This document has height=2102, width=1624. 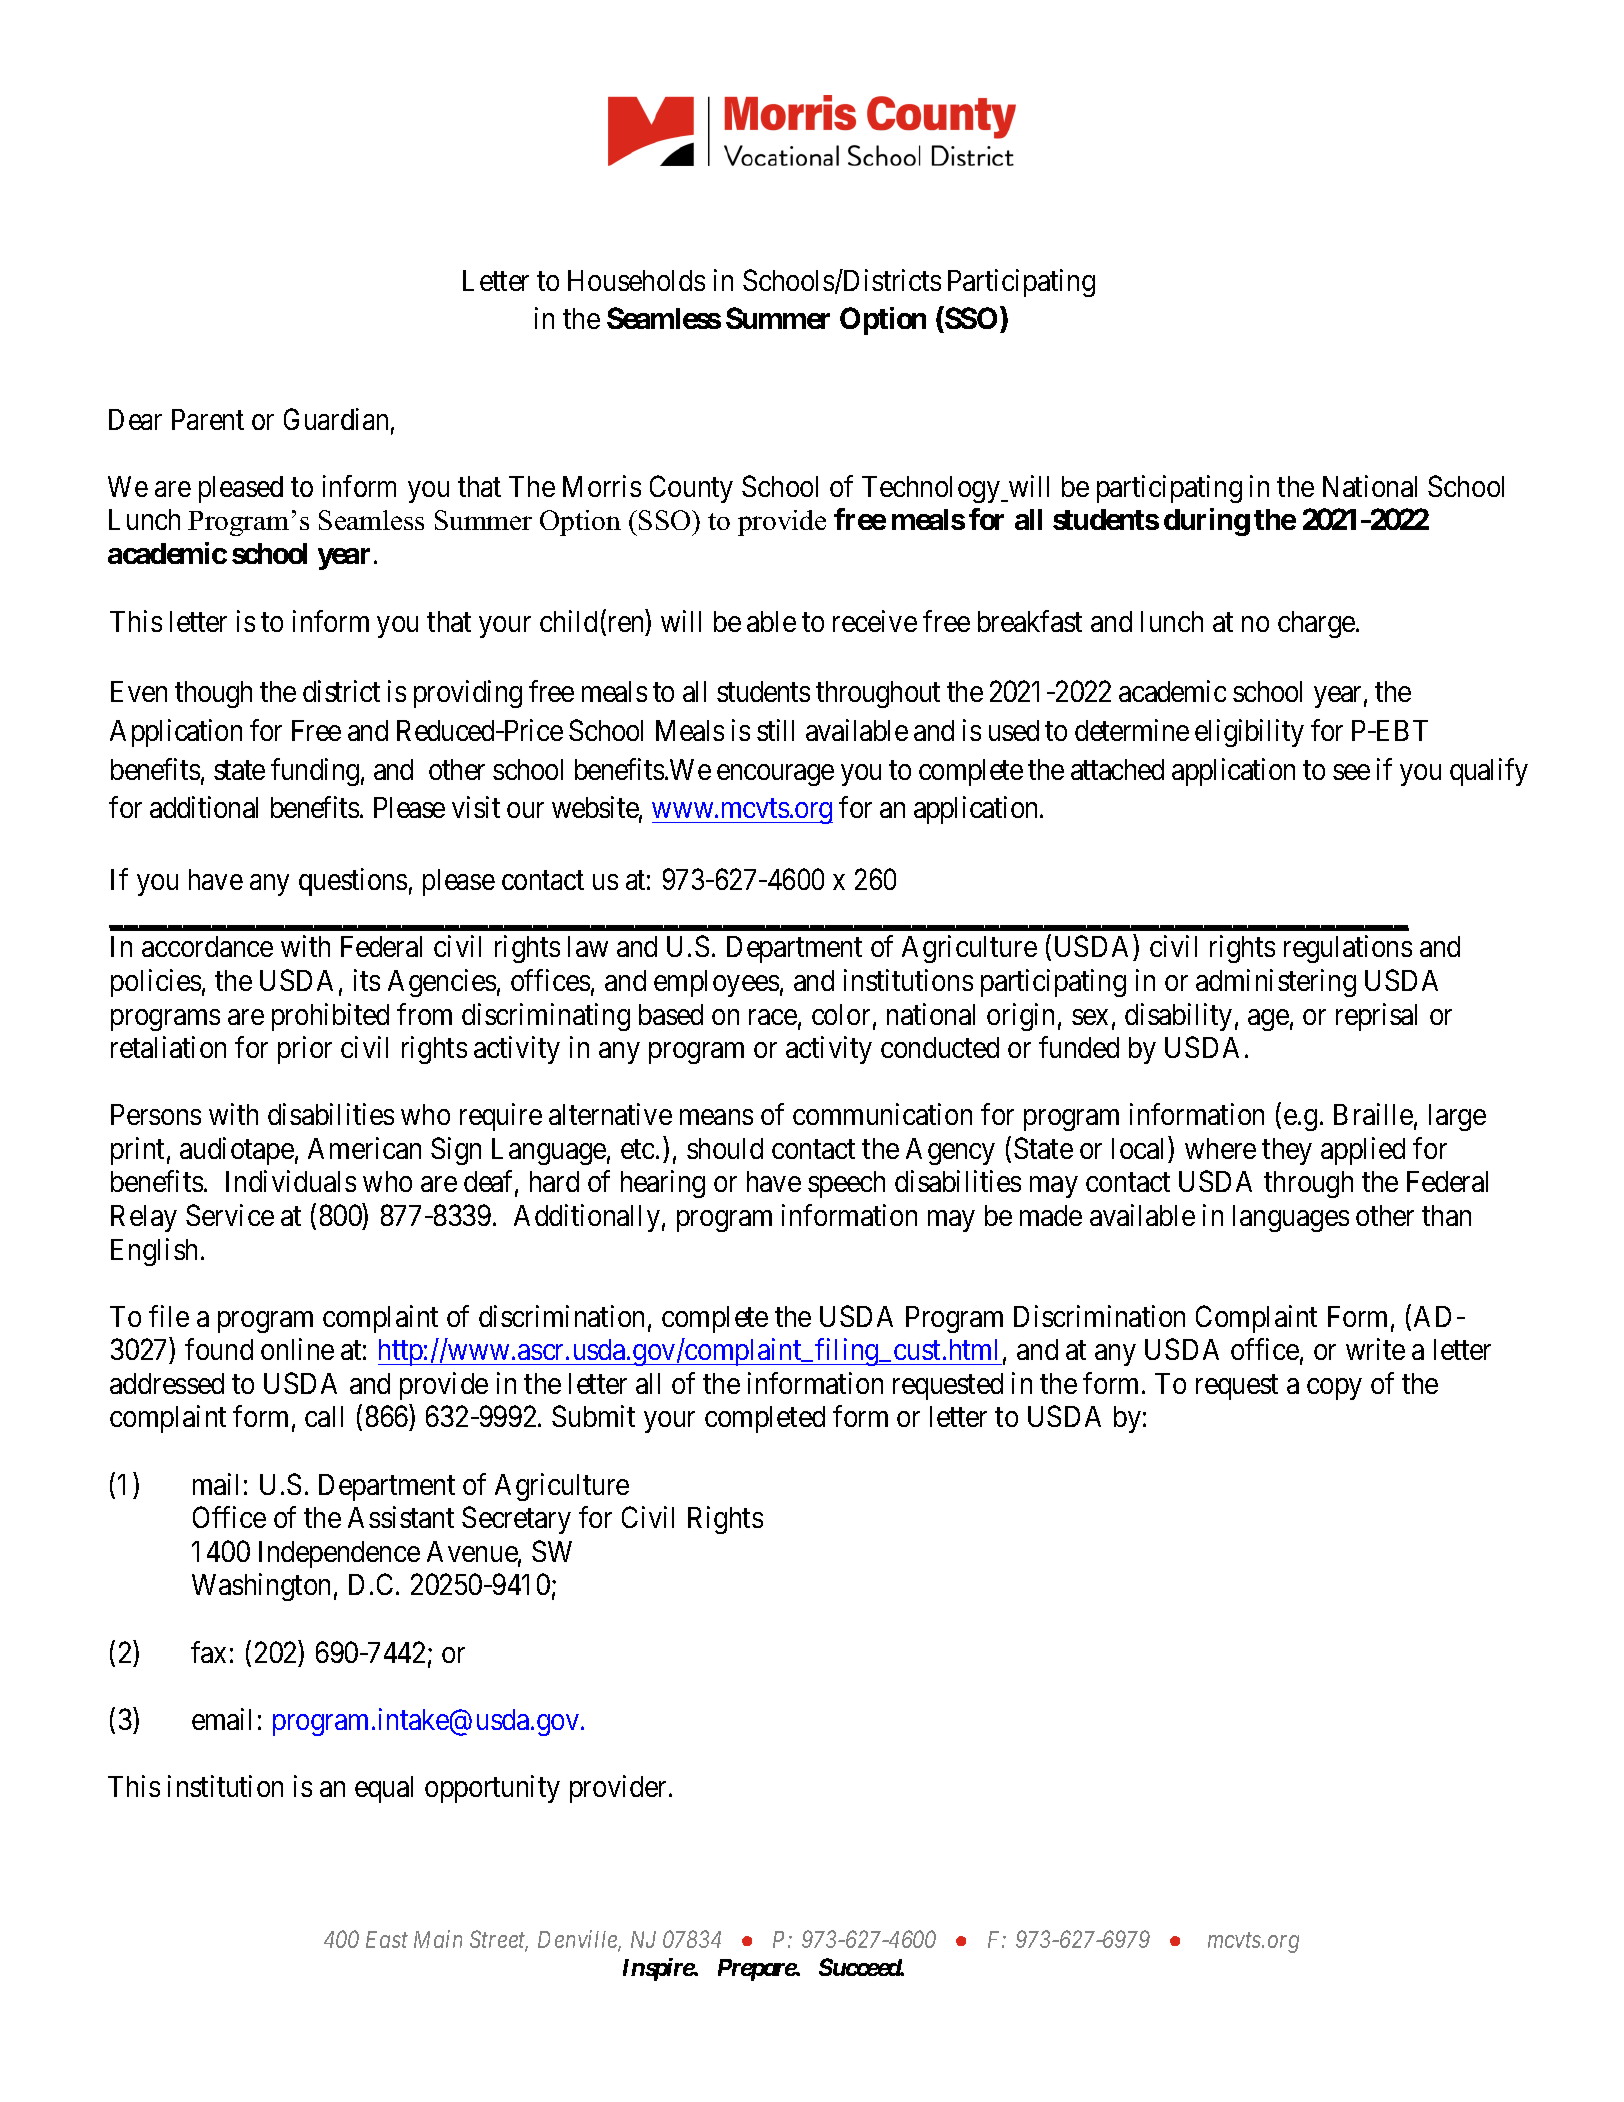 I want to click on American, so click(x=364, y=1148).
